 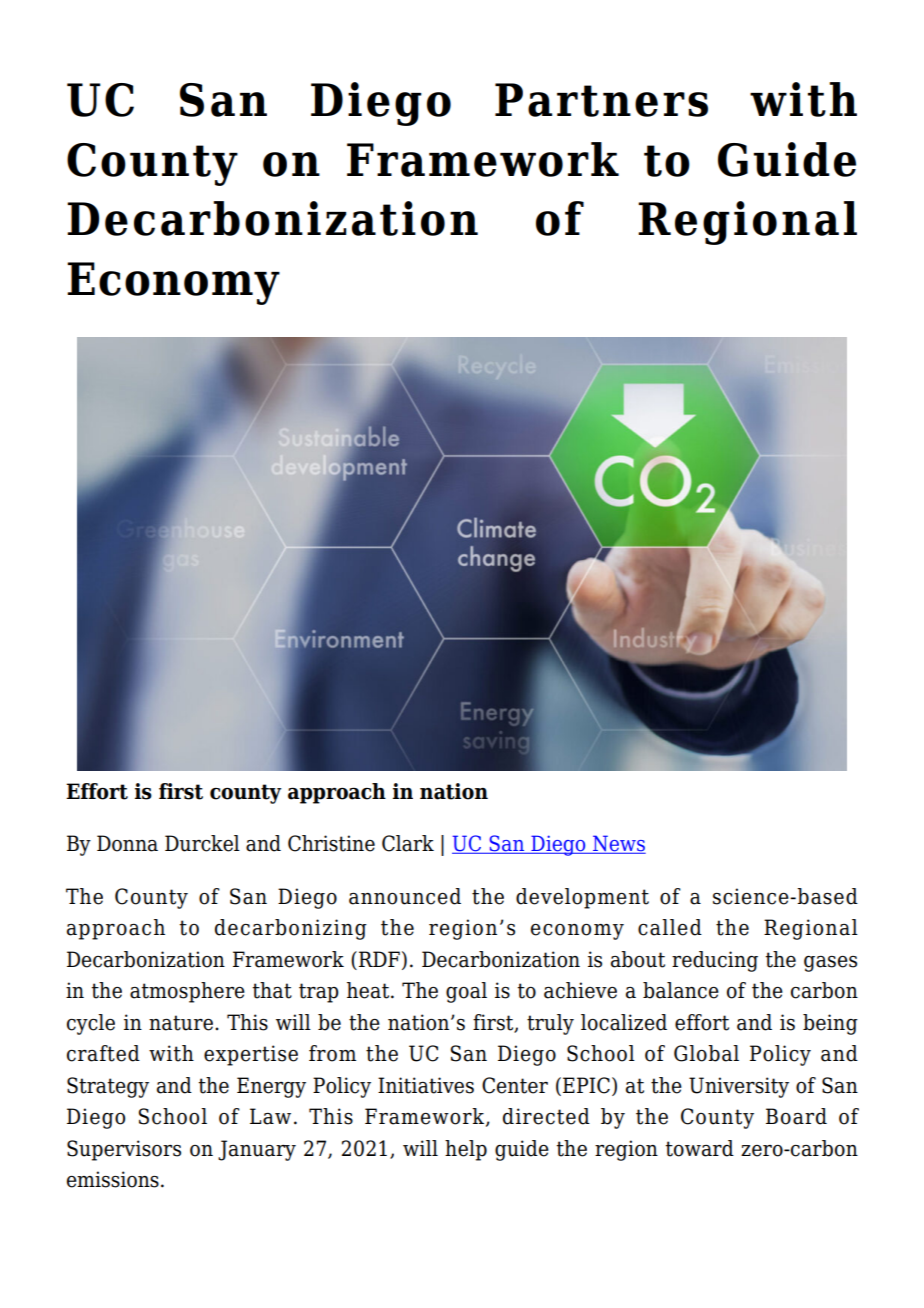 What do you see at coordinates (405, 896) in the document?
I see `announced` at bounding box center [405, 896].
